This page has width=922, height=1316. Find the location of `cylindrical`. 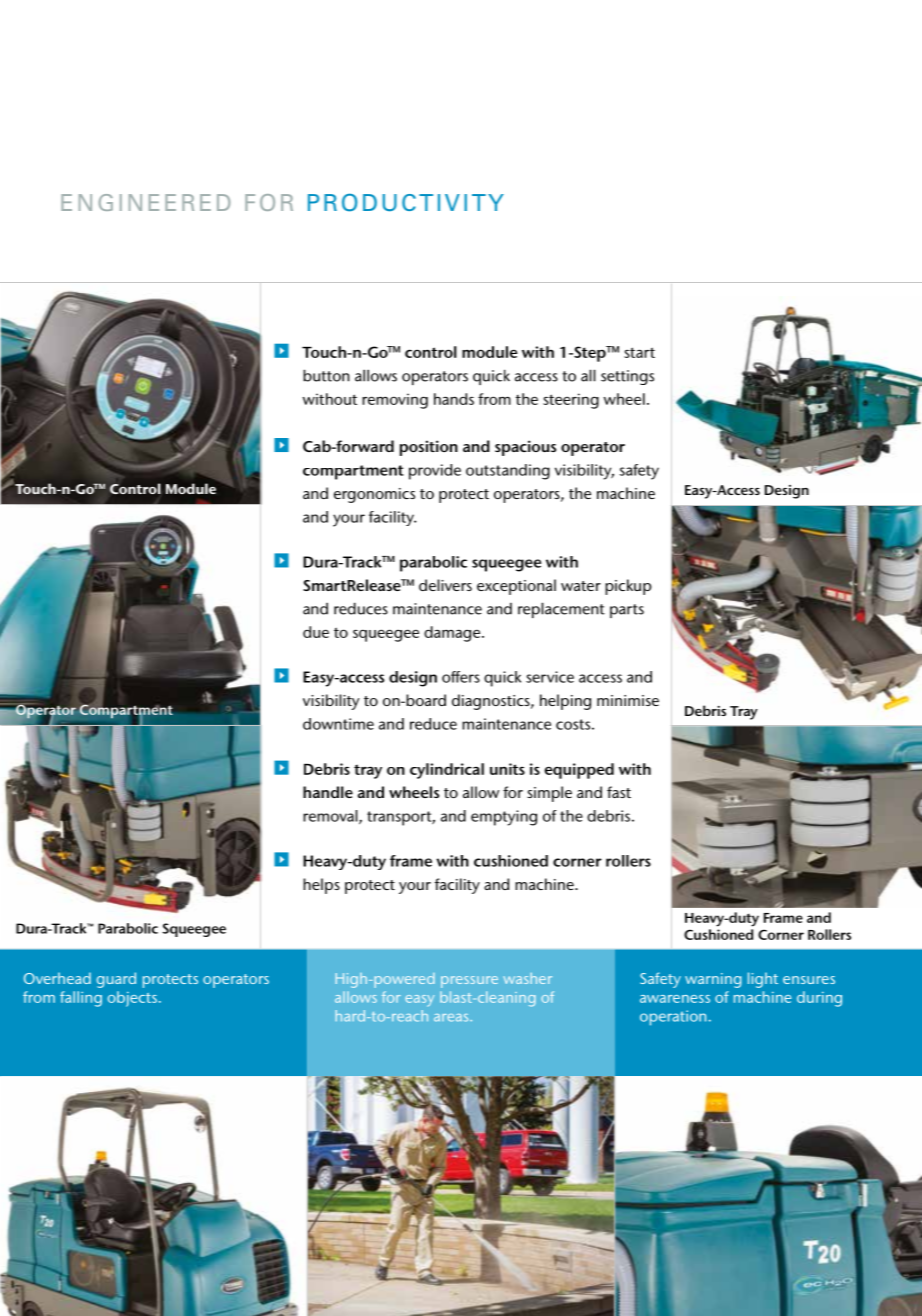

cylindrical is located at coordinates (447, 771).
